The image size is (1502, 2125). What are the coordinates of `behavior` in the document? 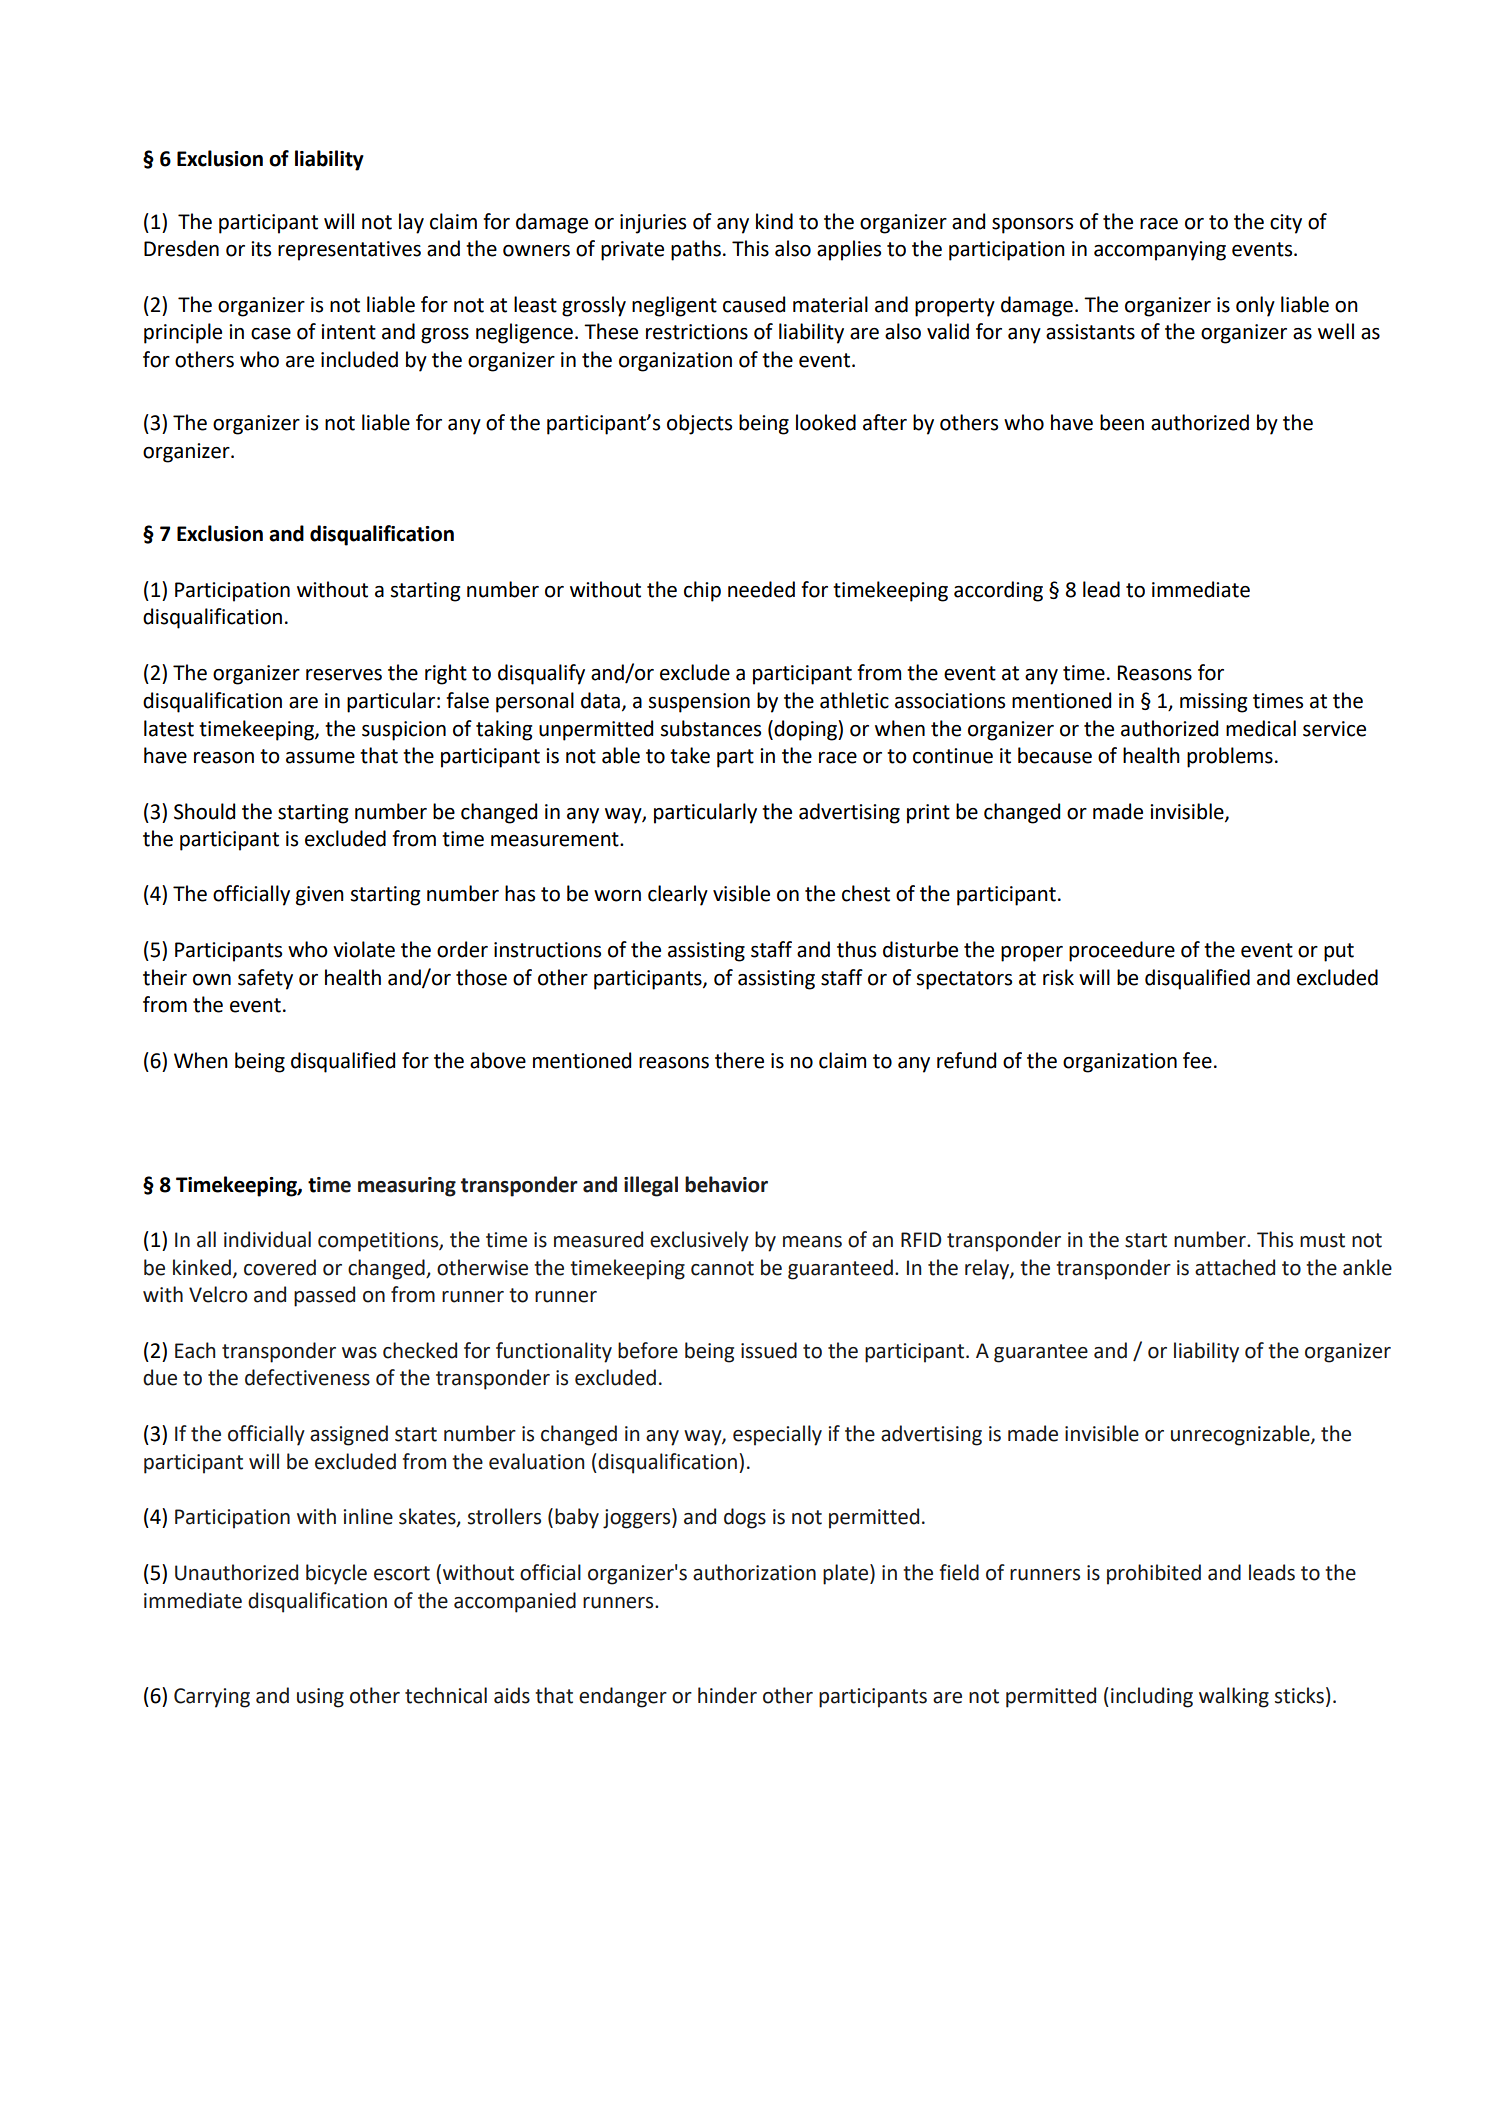 It's located at (726, 1184).
